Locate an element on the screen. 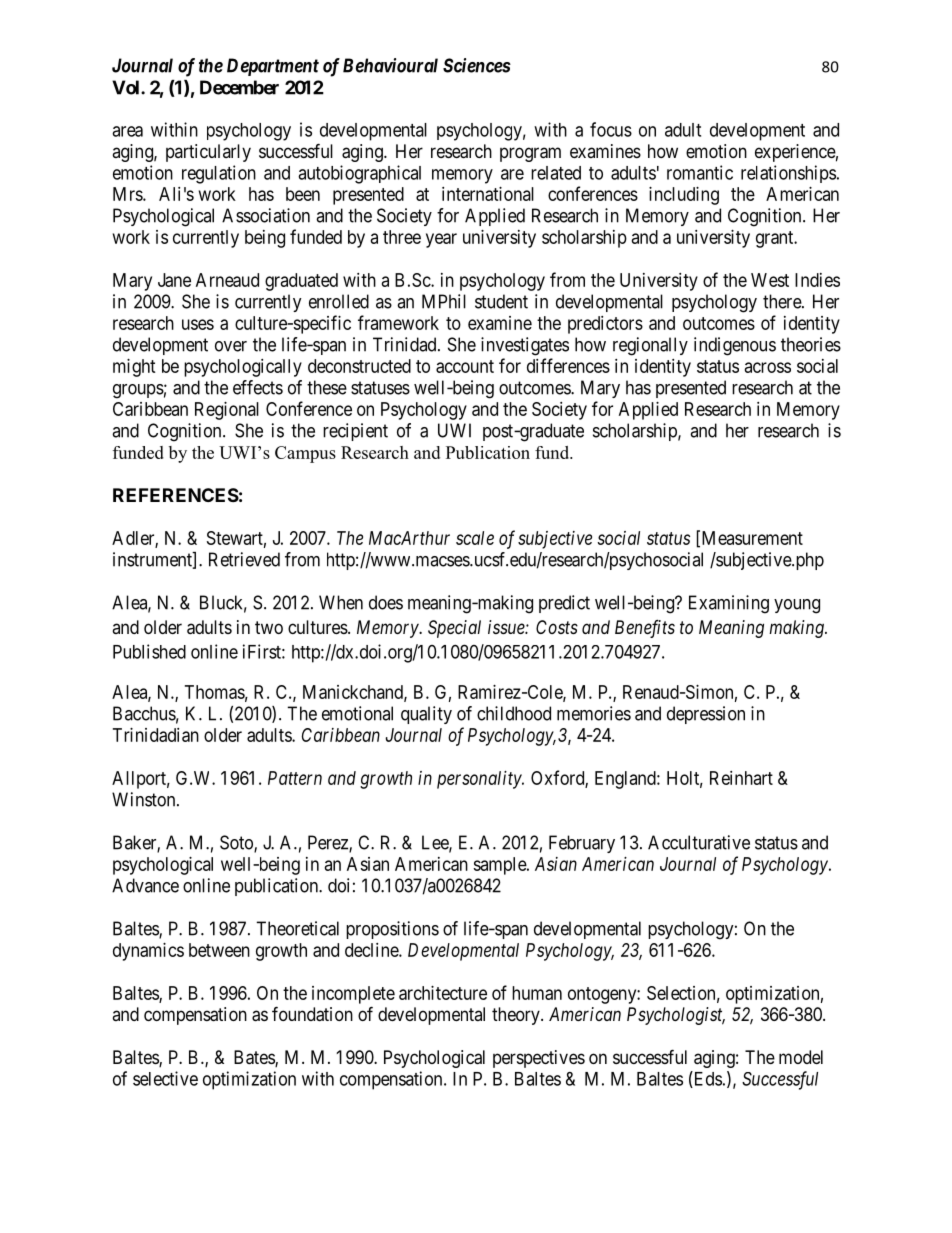 This screenshot has height=1233, width=952. Pattern is located at coordinates (295, 778).
